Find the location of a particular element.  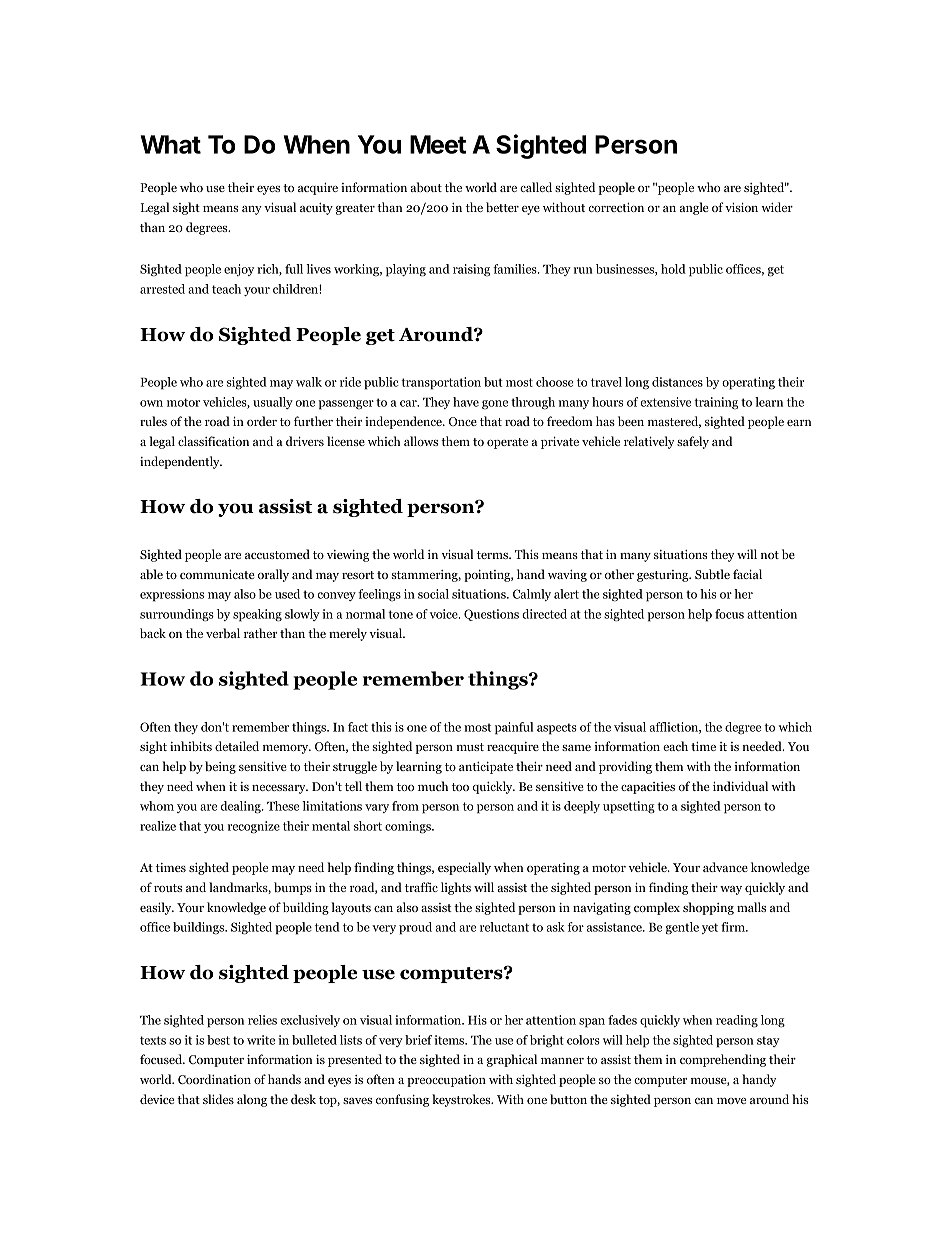

verbal is located at coordinates (223, 633).
